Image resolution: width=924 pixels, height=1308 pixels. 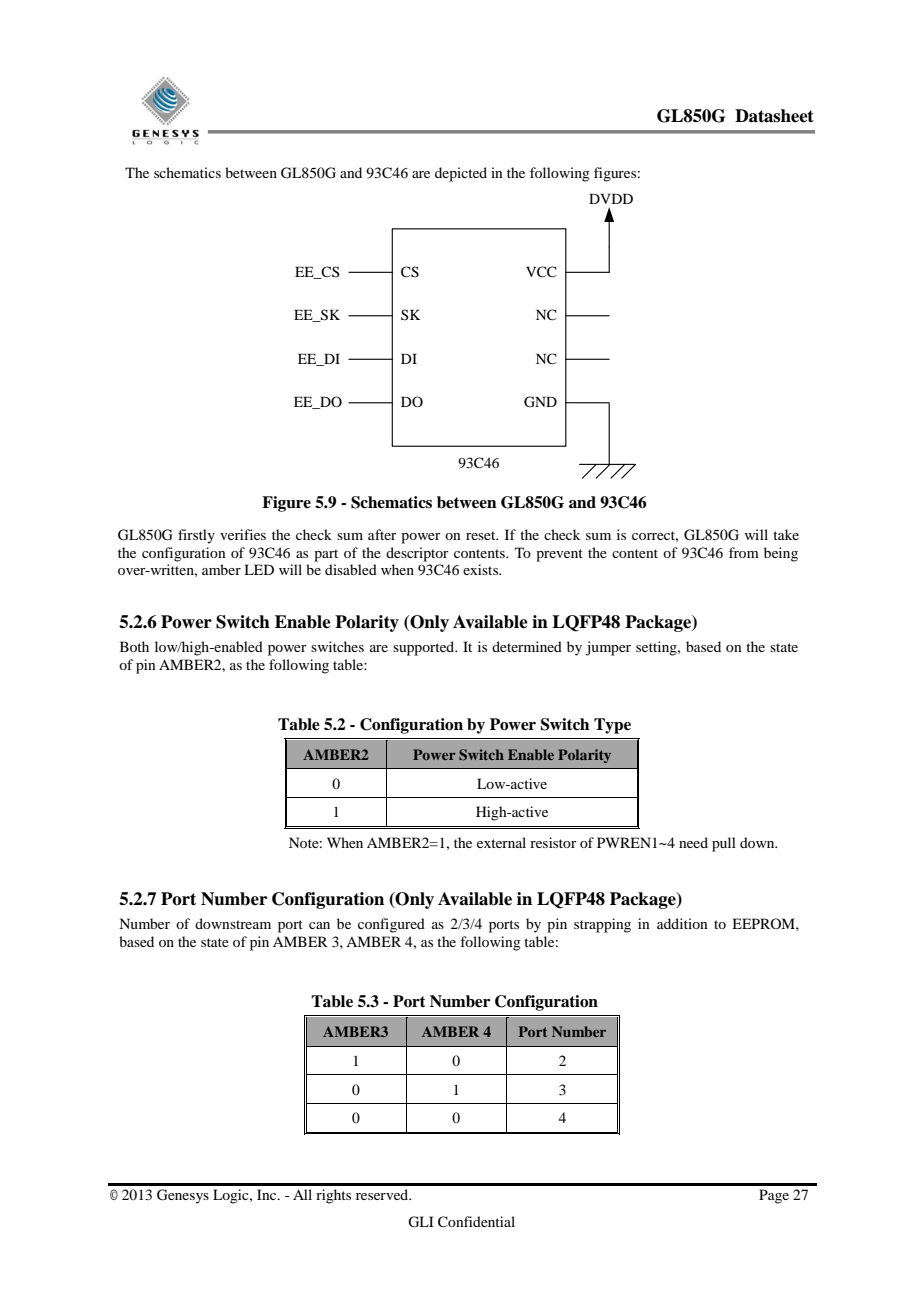 What do you see at coordinates (134, 646) in the image?
I see `Both` at bounding box center [134, 646].
